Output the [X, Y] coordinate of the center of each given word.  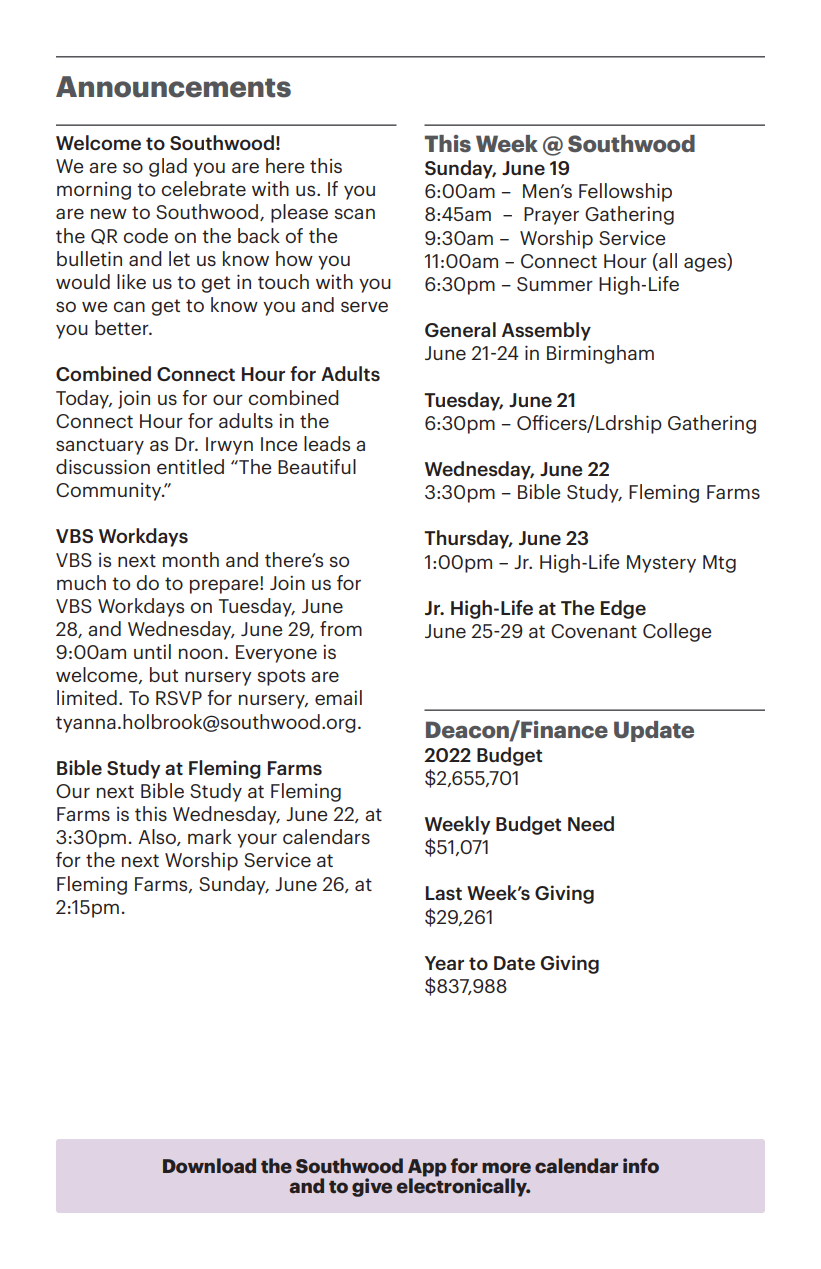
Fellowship [625, 192]
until [152, 651]
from [341, 628]
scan [355, 213]
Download [209, 1165]
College [677, 632]
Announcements [173, 87]
